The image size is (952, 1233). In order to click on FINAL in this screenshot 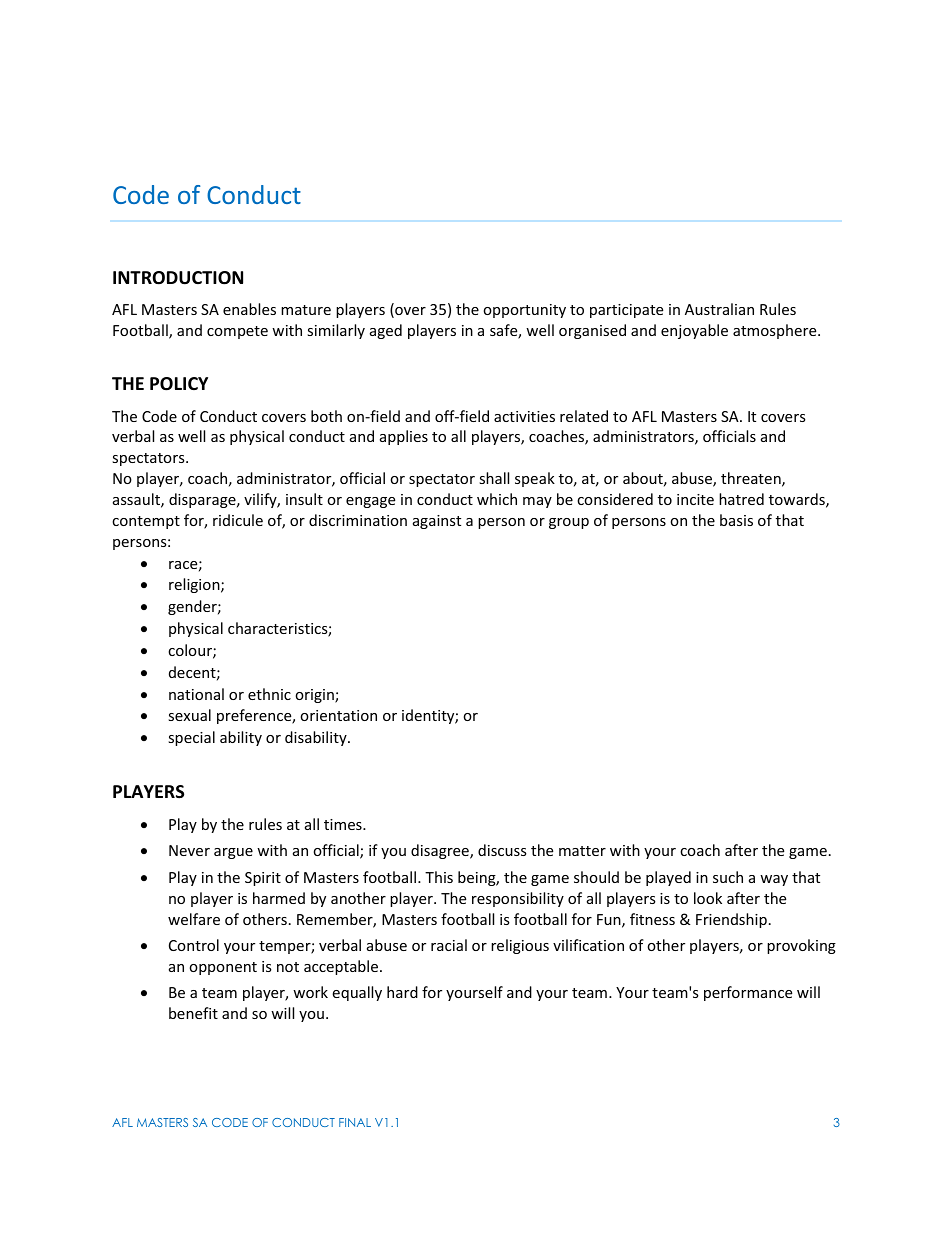, I will do `click(355, 1122)`.
